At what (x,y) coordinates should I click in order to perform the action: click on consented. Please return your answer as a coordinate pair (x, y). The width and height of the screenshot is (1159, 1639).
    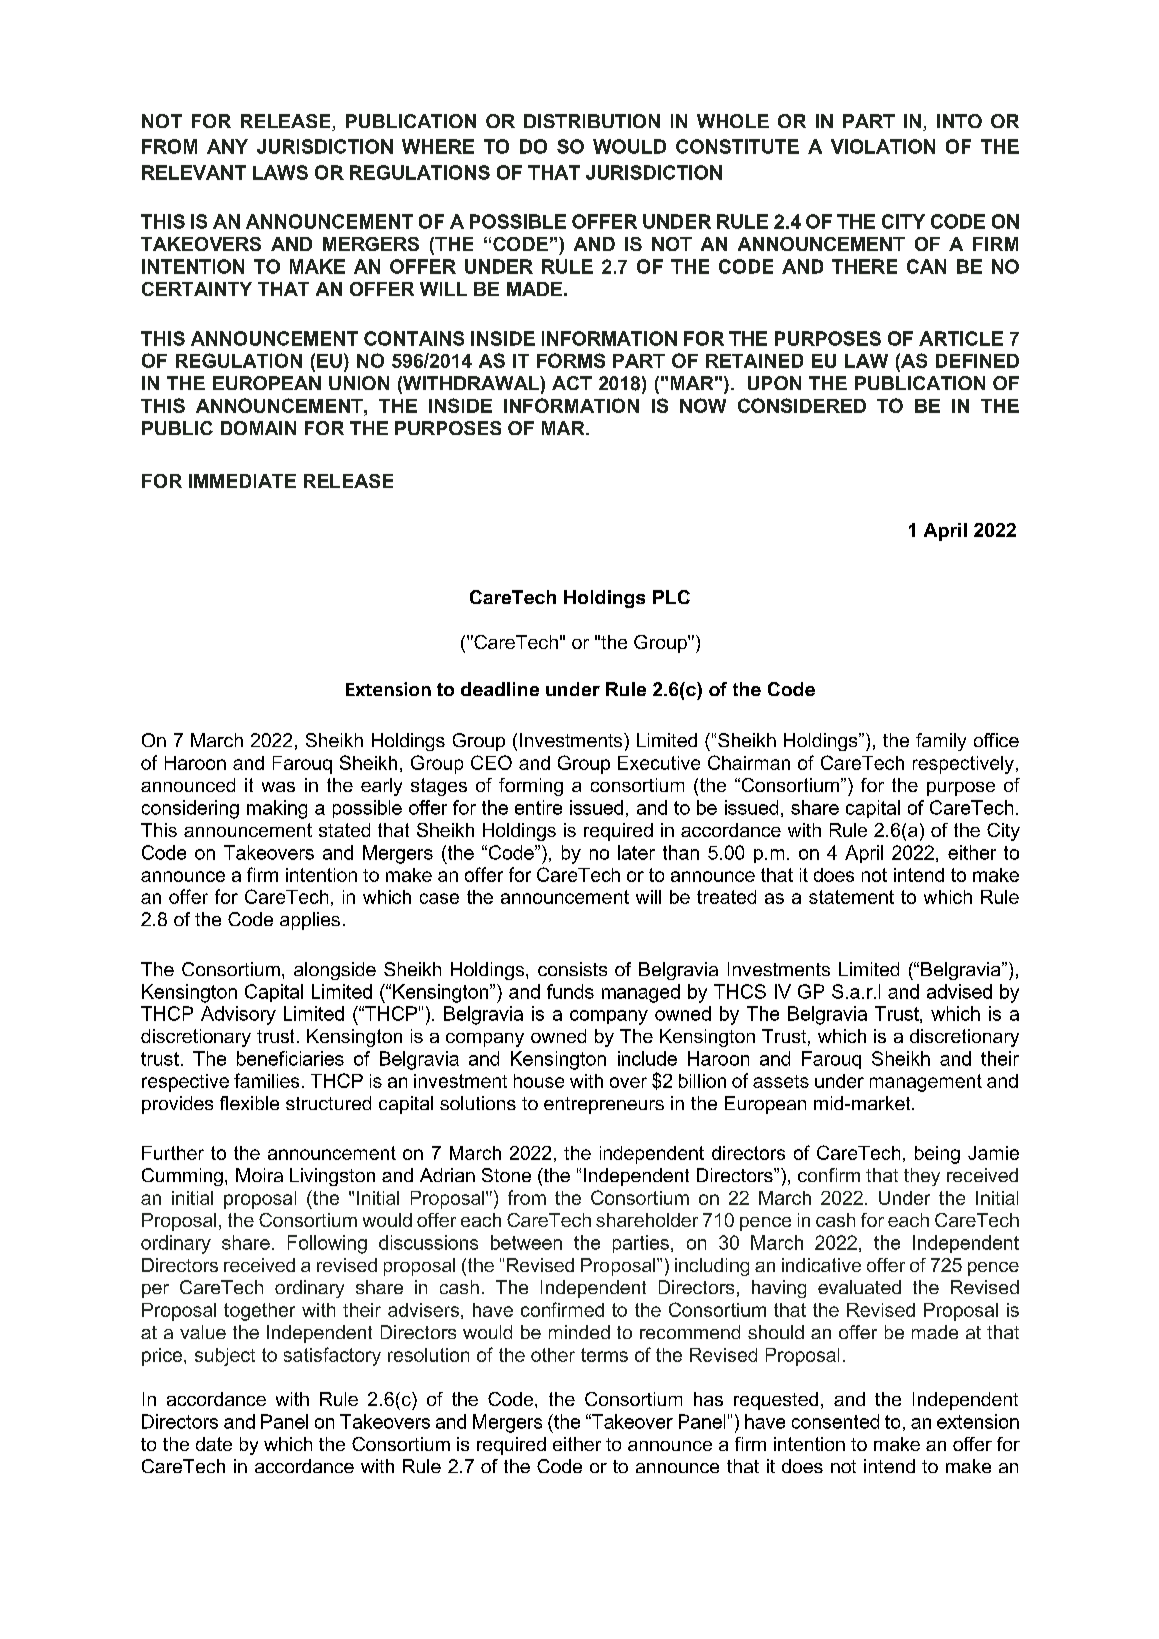
    Looking at the image, I should click on (835, 1421).
